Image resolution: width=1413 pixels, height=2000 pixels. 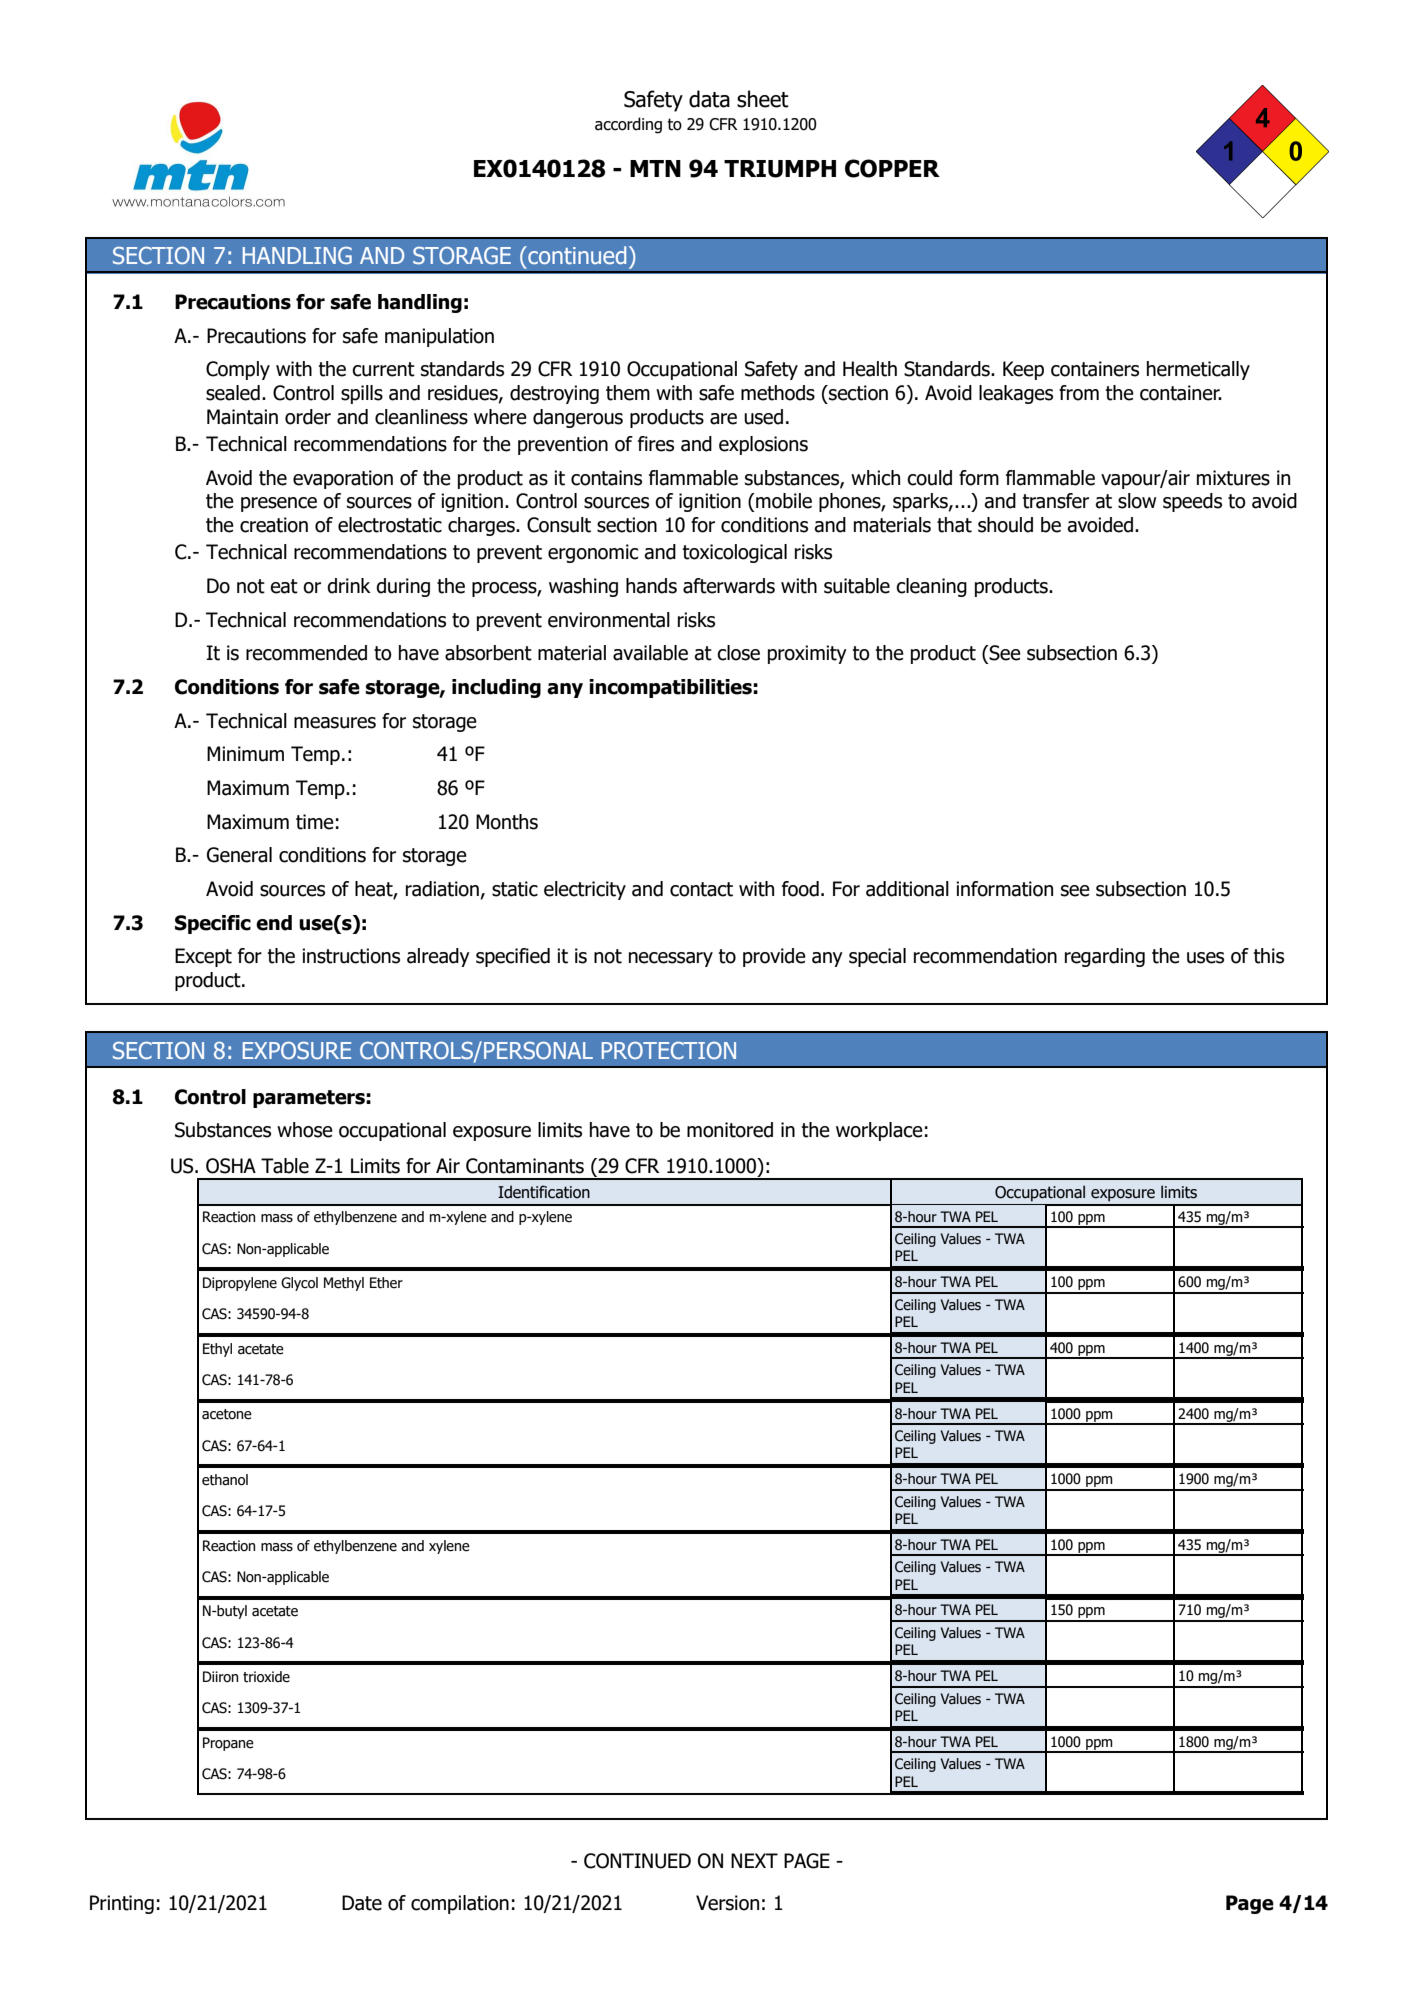 What do you see at coordinates (671, 959) in the document?
I see `necessary` at bounding box center [671, 959].
